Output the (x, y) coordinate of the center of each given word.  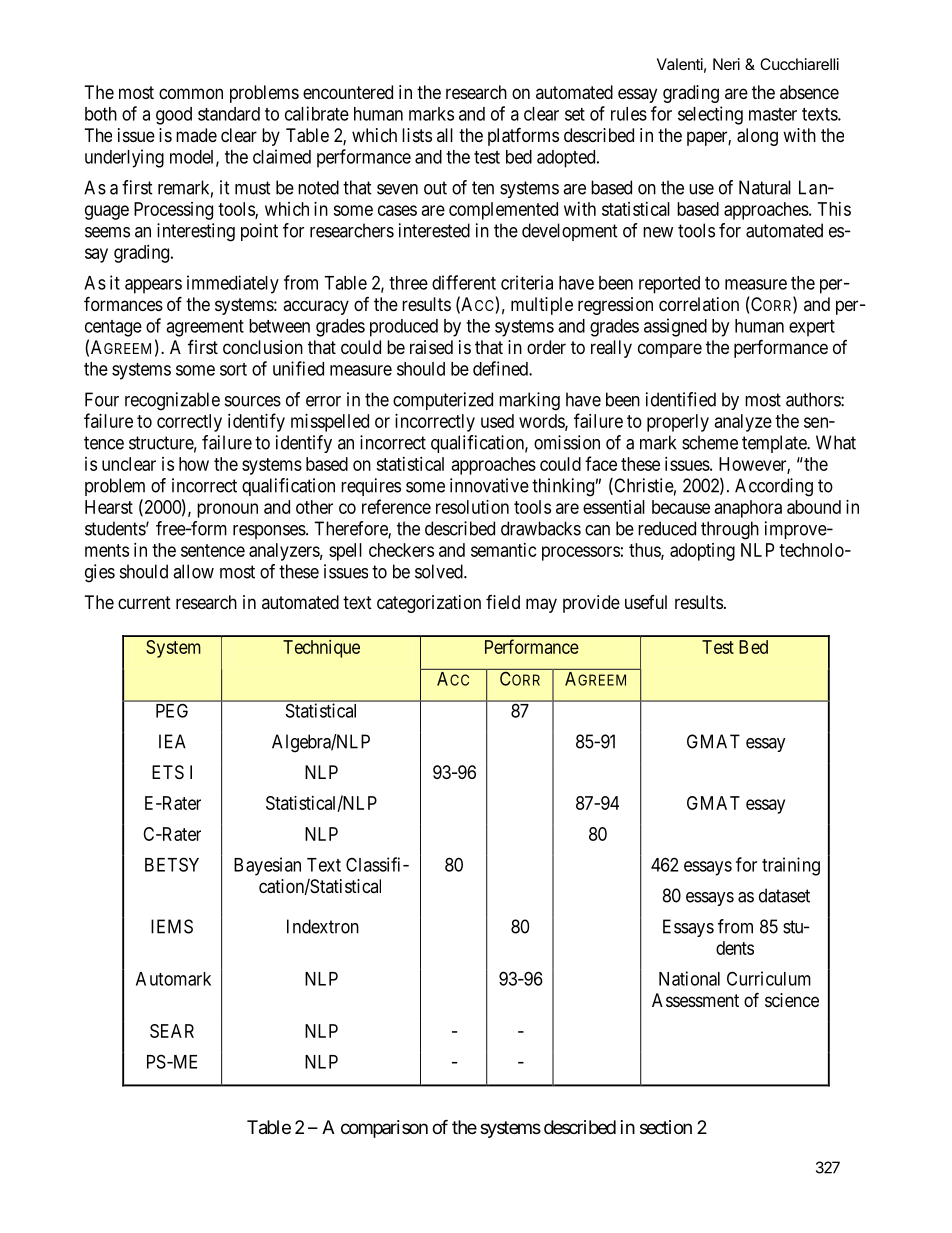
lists (417, 135)
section (666, 1127)
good (174, 116)
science (792, 1000)
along (757, 137)
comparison (384, 1129)
